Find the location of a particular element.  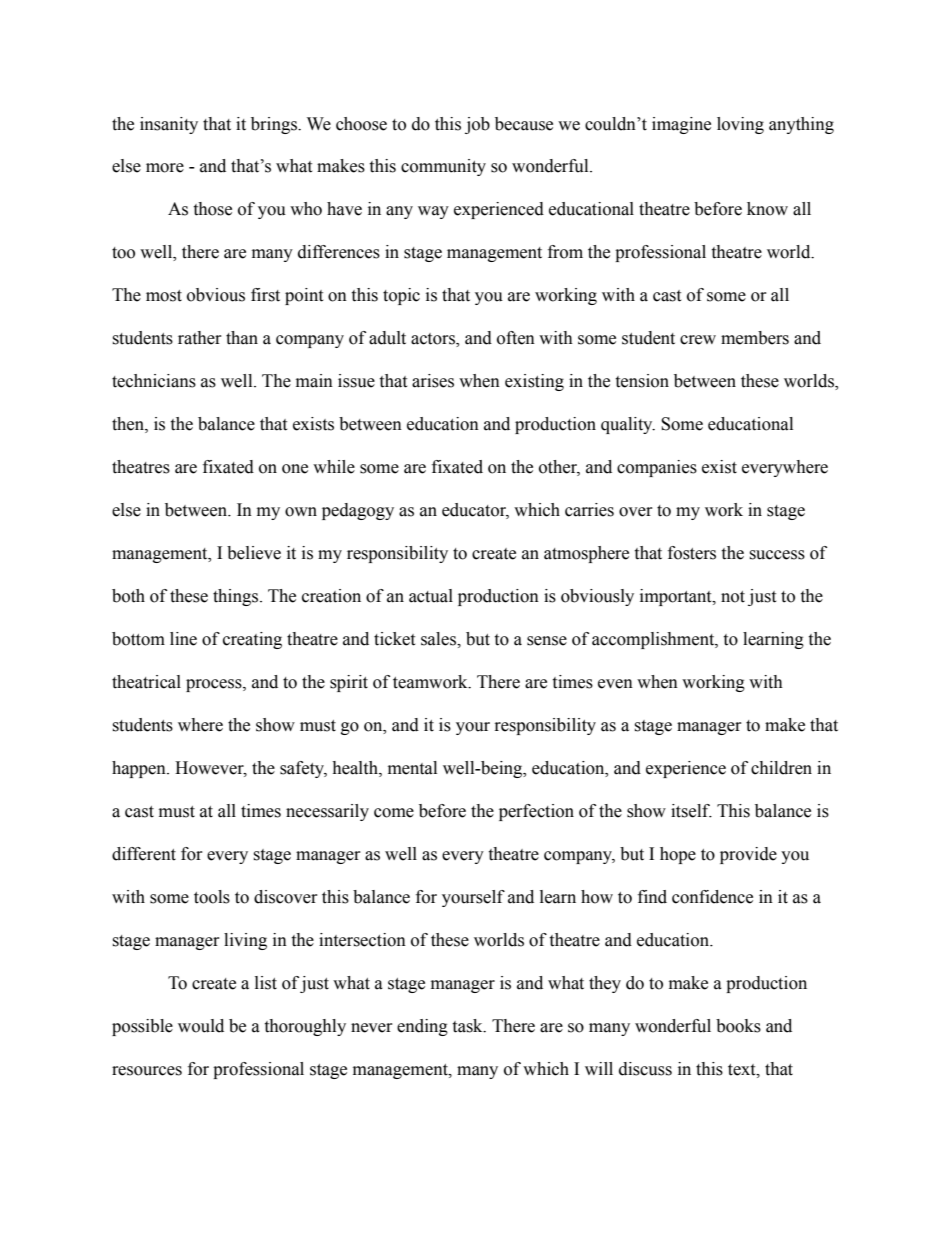

books is located at coordinates (738, 1026).
